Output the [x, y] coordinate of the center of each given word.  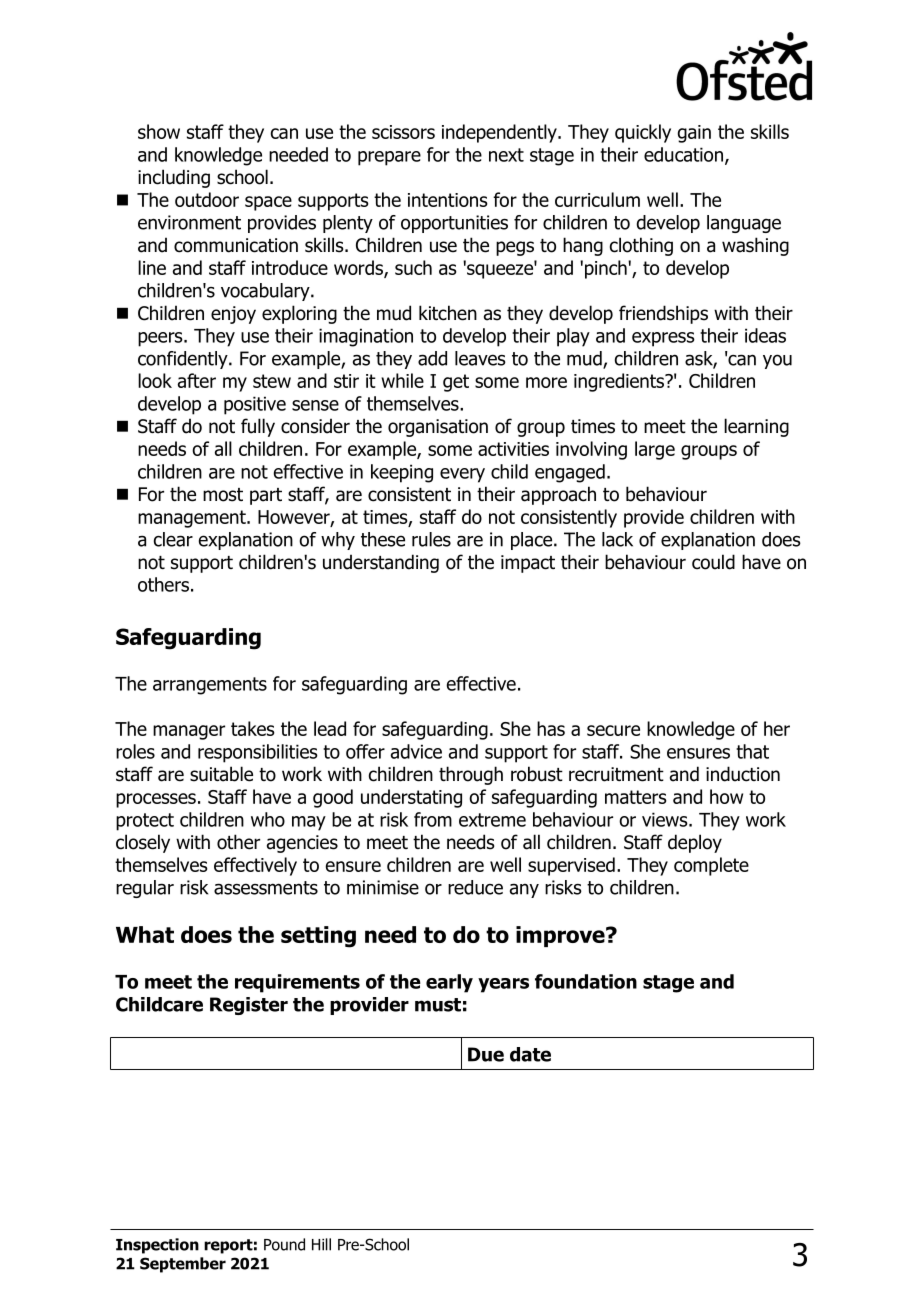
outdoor [207, 199]
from [433, 819]
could [713, 562]
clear [173, 539]
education [683, 154]
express [663, 339]
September [183, 1265]
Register [249, 1006]
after [197, 380]
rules [431, 539]
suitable [221, 774]
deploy [695, 843]
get [456, 383]
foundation [586, 981]
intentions [448, 200]
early [449, 983]
